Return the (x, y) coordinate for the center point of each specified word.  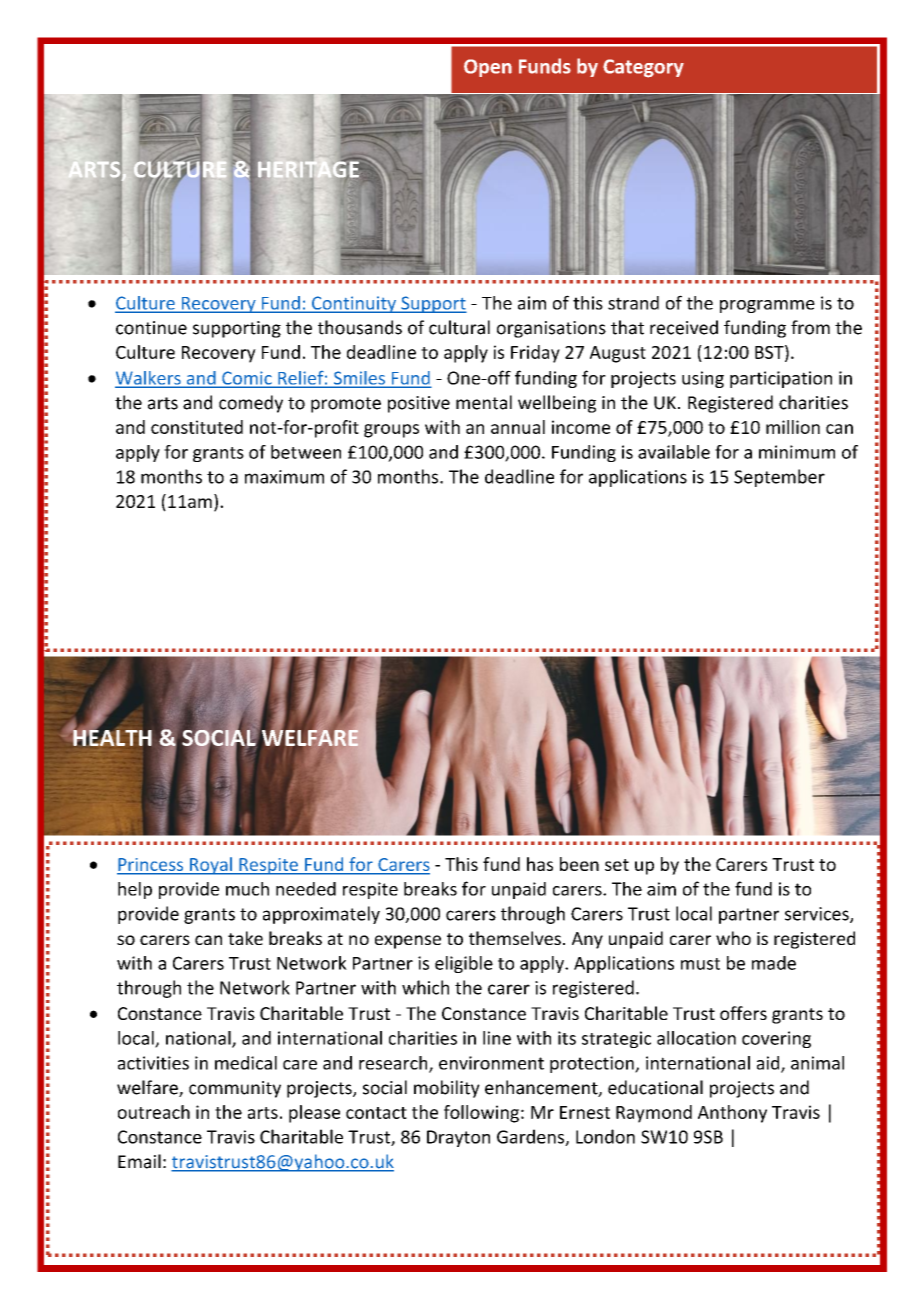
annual (518, 427)
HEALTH (111, 737)
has (540, 864)
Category (643, 68)
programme (767, 306)
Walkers (149, 379)
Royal (211, 866)
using (703, 379)
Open (488, 68)
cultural (459, 327)
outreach (154, 1112)
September (779, 478)
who (733, 938)
